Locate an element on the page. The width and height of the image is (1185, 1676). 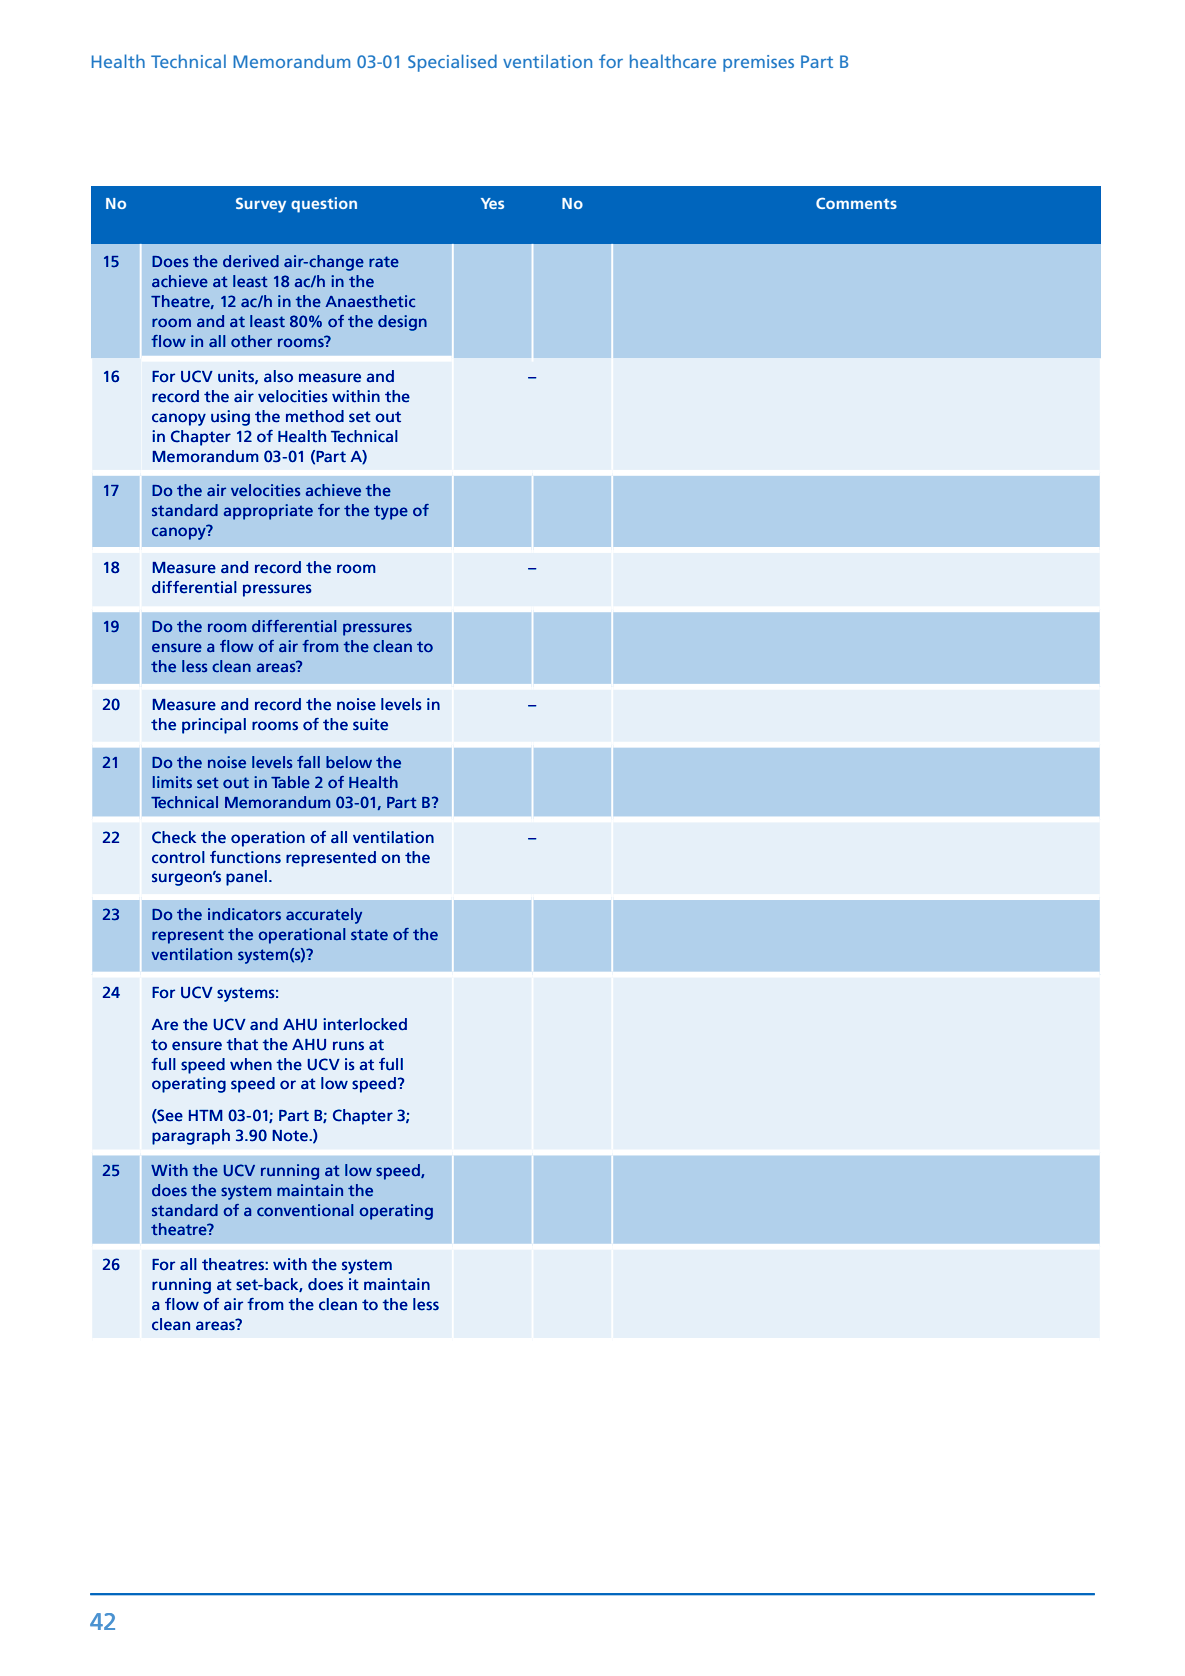
Specialised is located at coordinates (452, 63).
